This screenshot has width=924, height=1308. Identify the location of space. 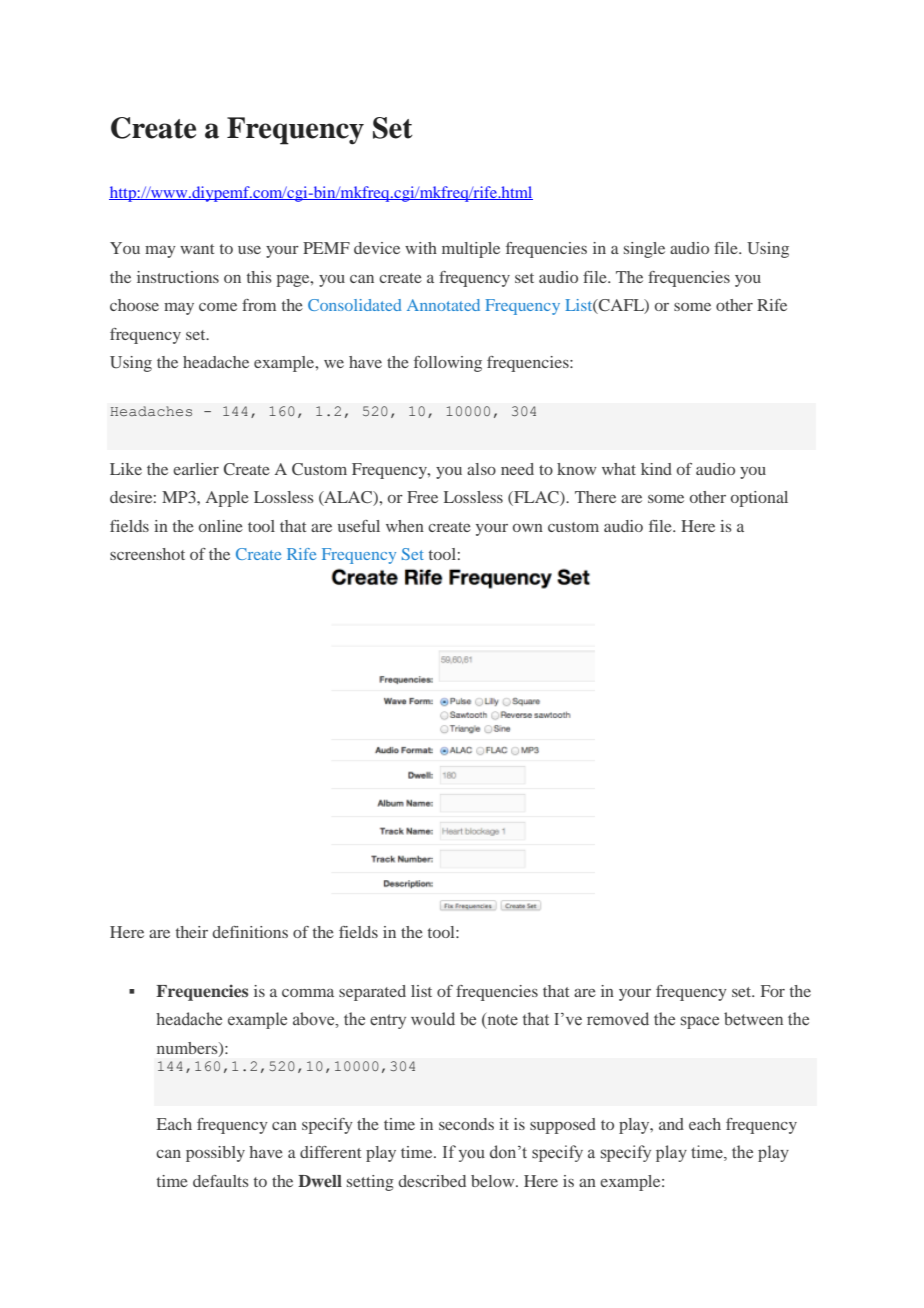
(700, 1022).
